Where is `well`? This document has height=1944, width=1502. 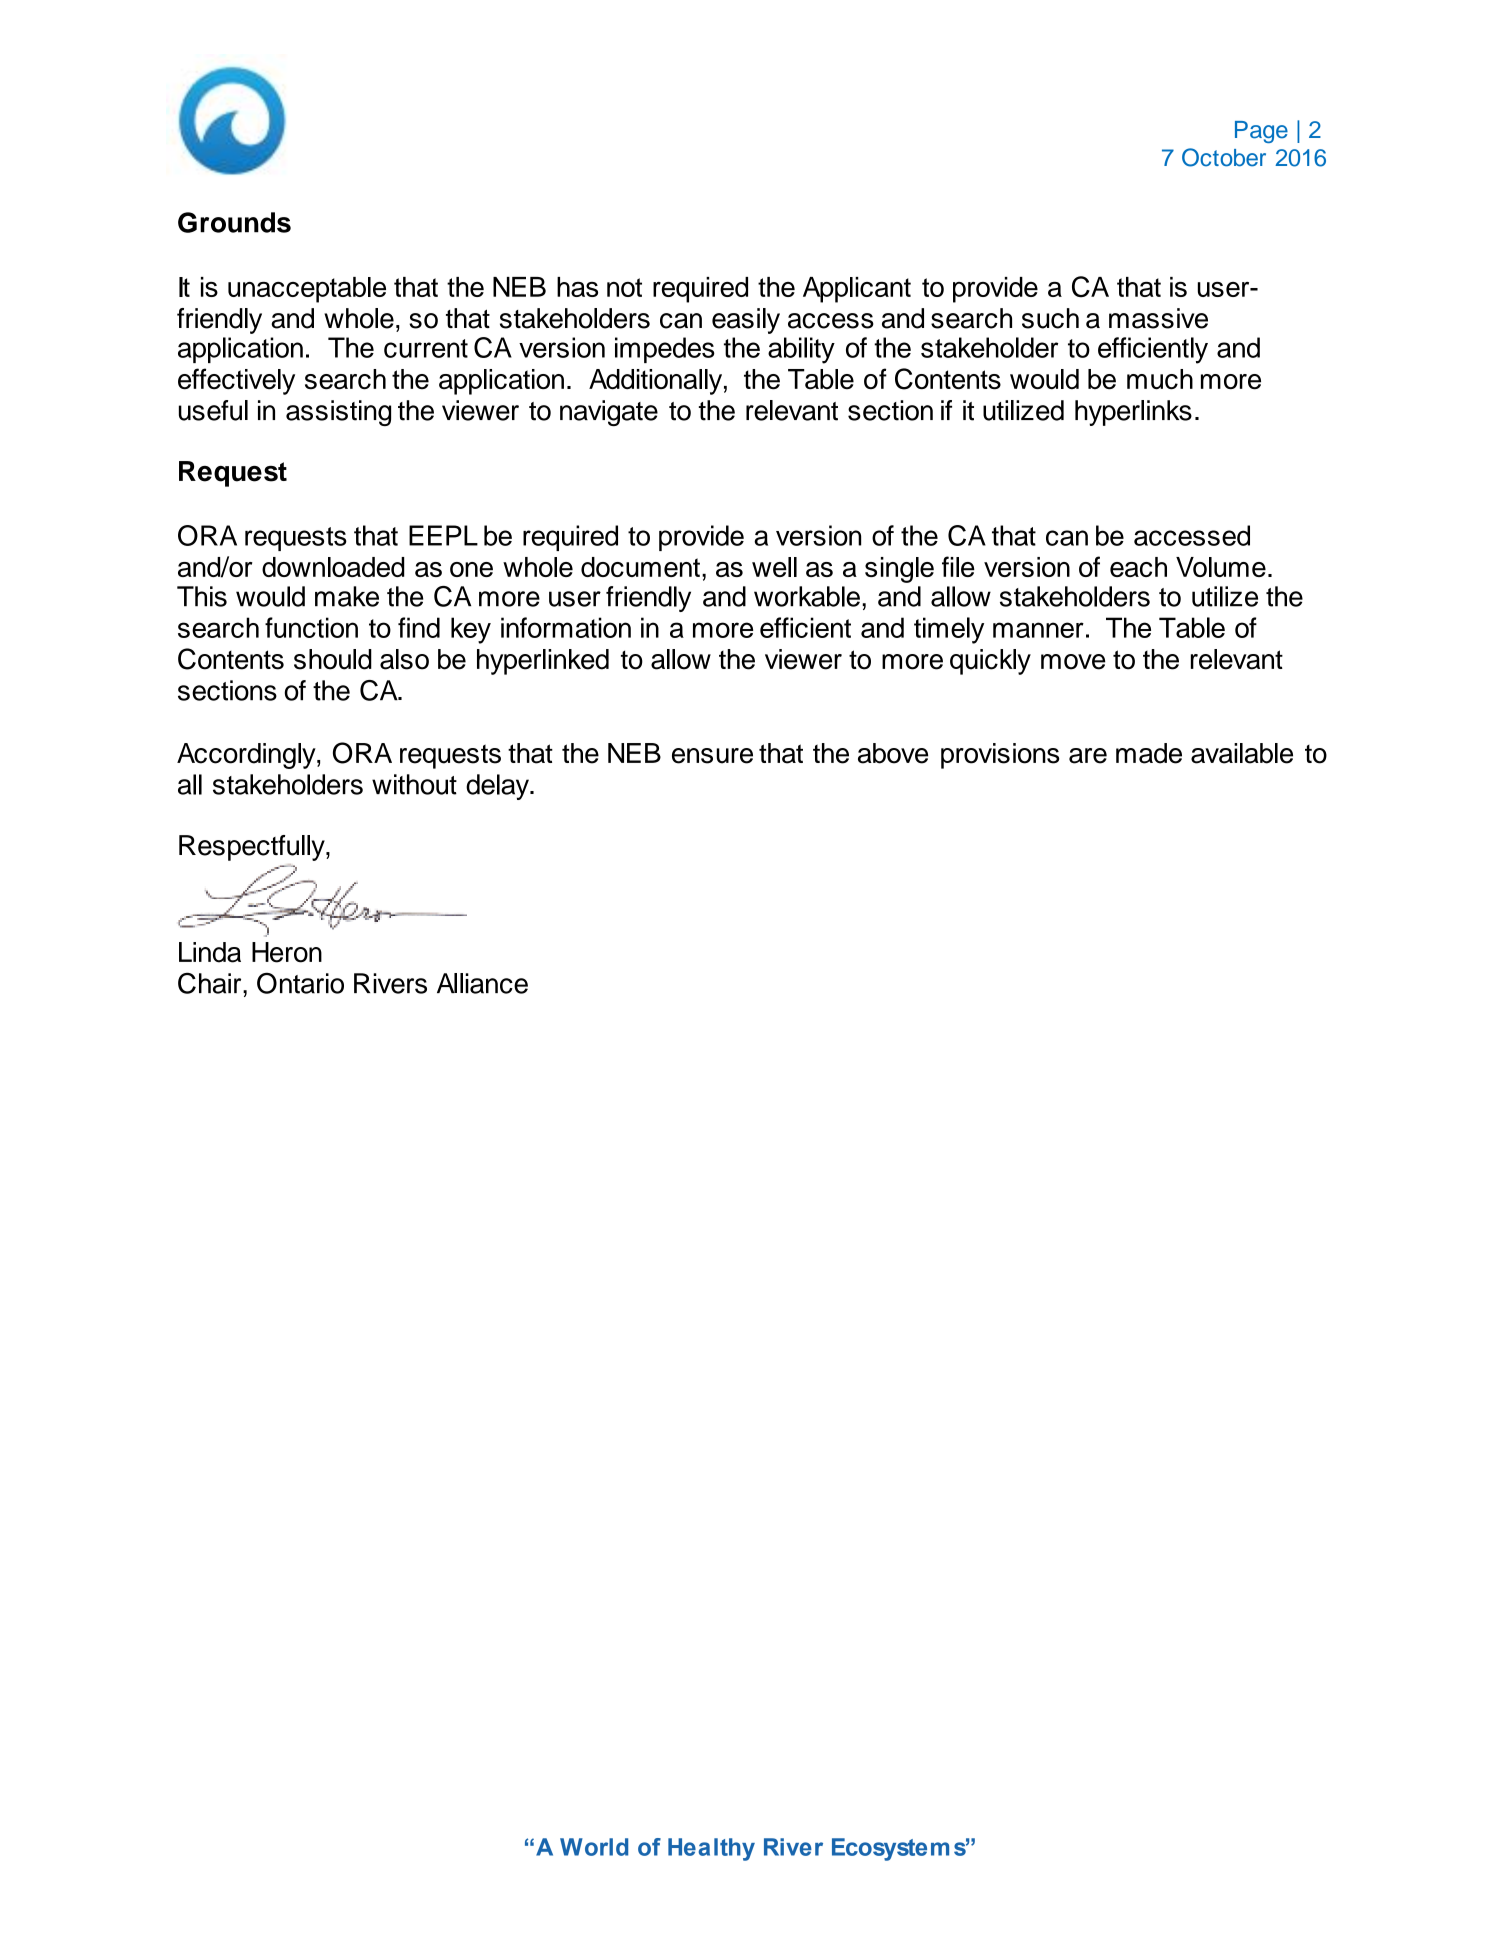
well is located at coordinates (774, 567).
